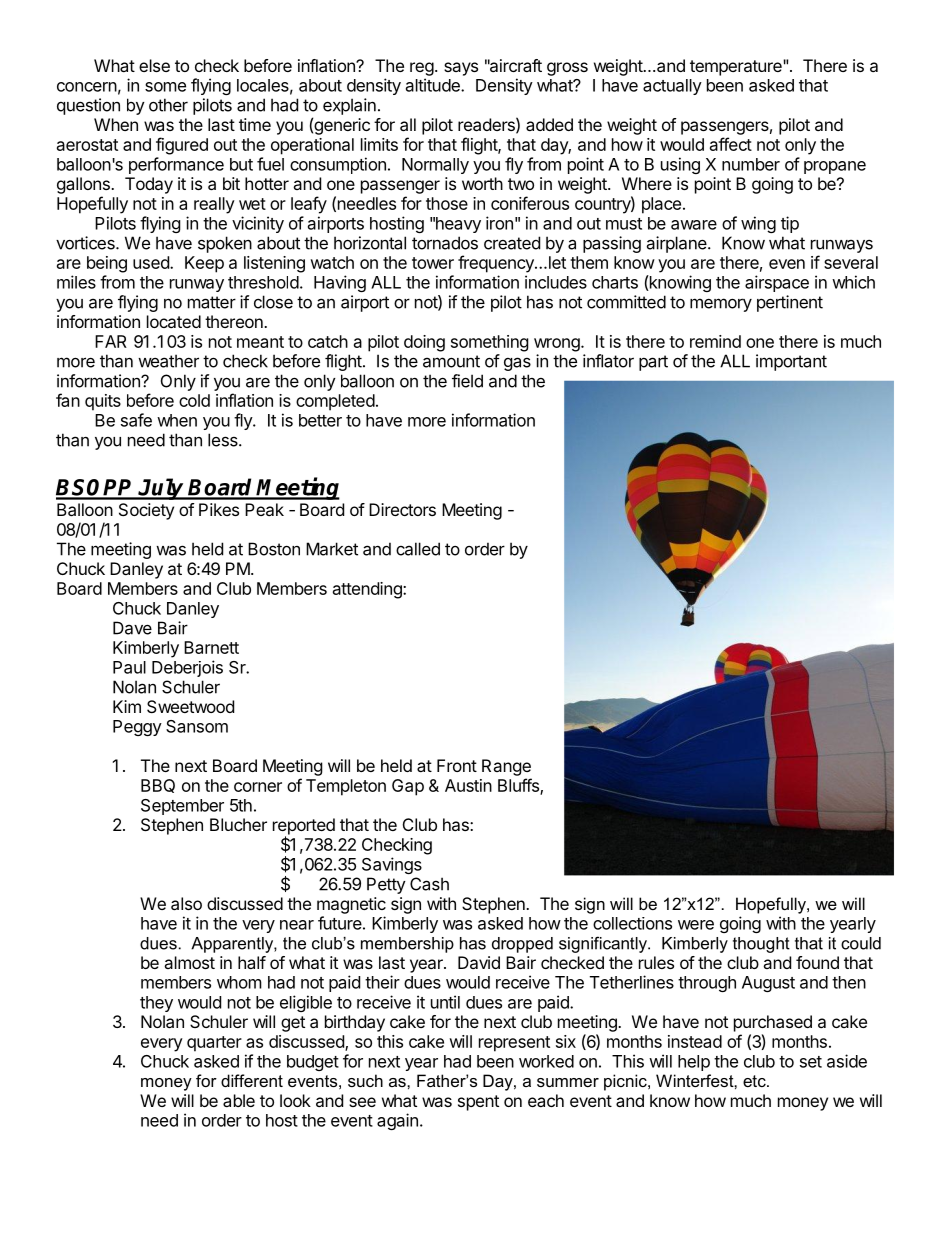 Image resolution: width=952 pixels, height=1233 pixels. Describe the element at coordinates (132, 628) in the document. I see `Dave` at that location.
